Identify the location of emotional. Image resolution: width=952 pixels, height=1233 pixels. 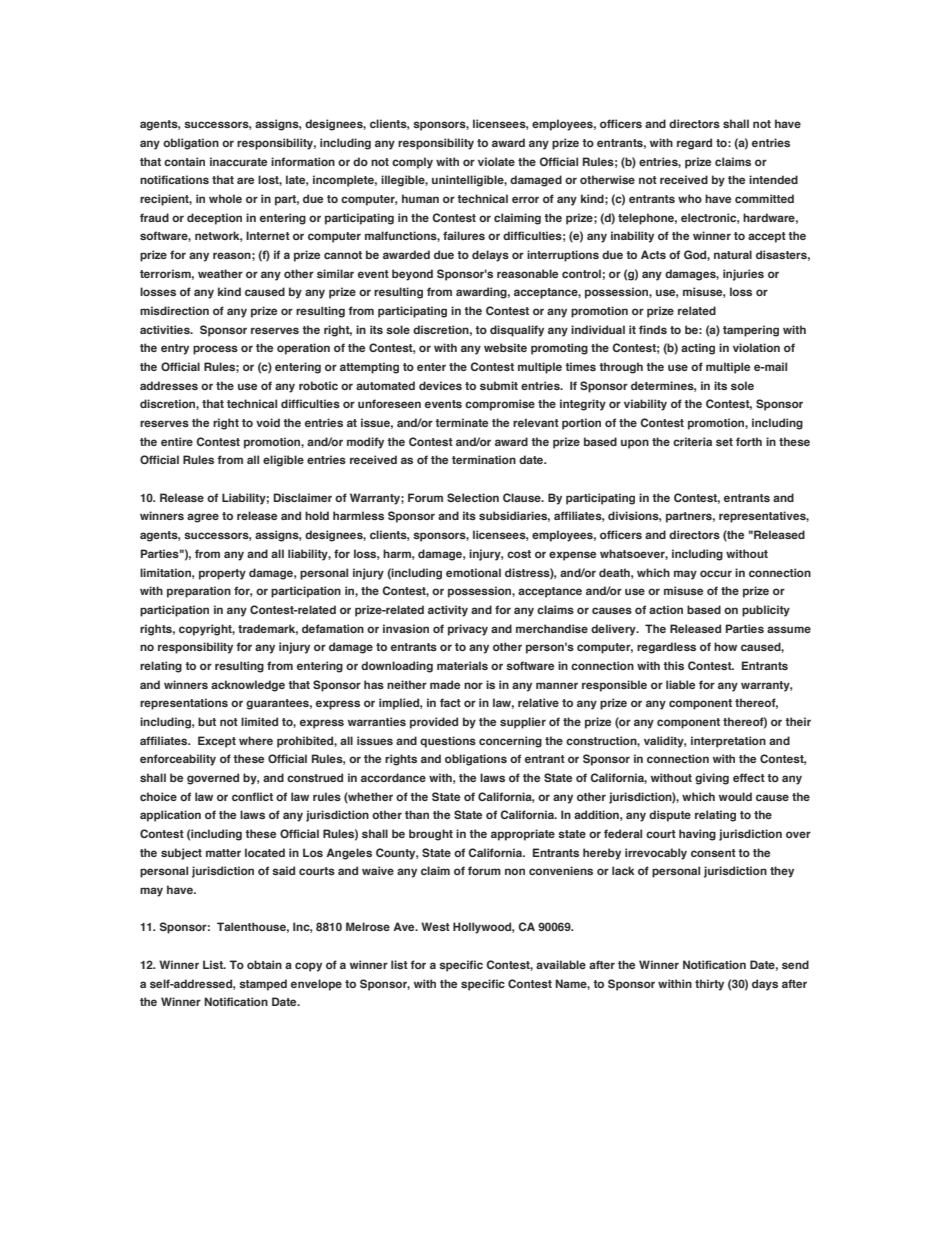
(473, 572).
